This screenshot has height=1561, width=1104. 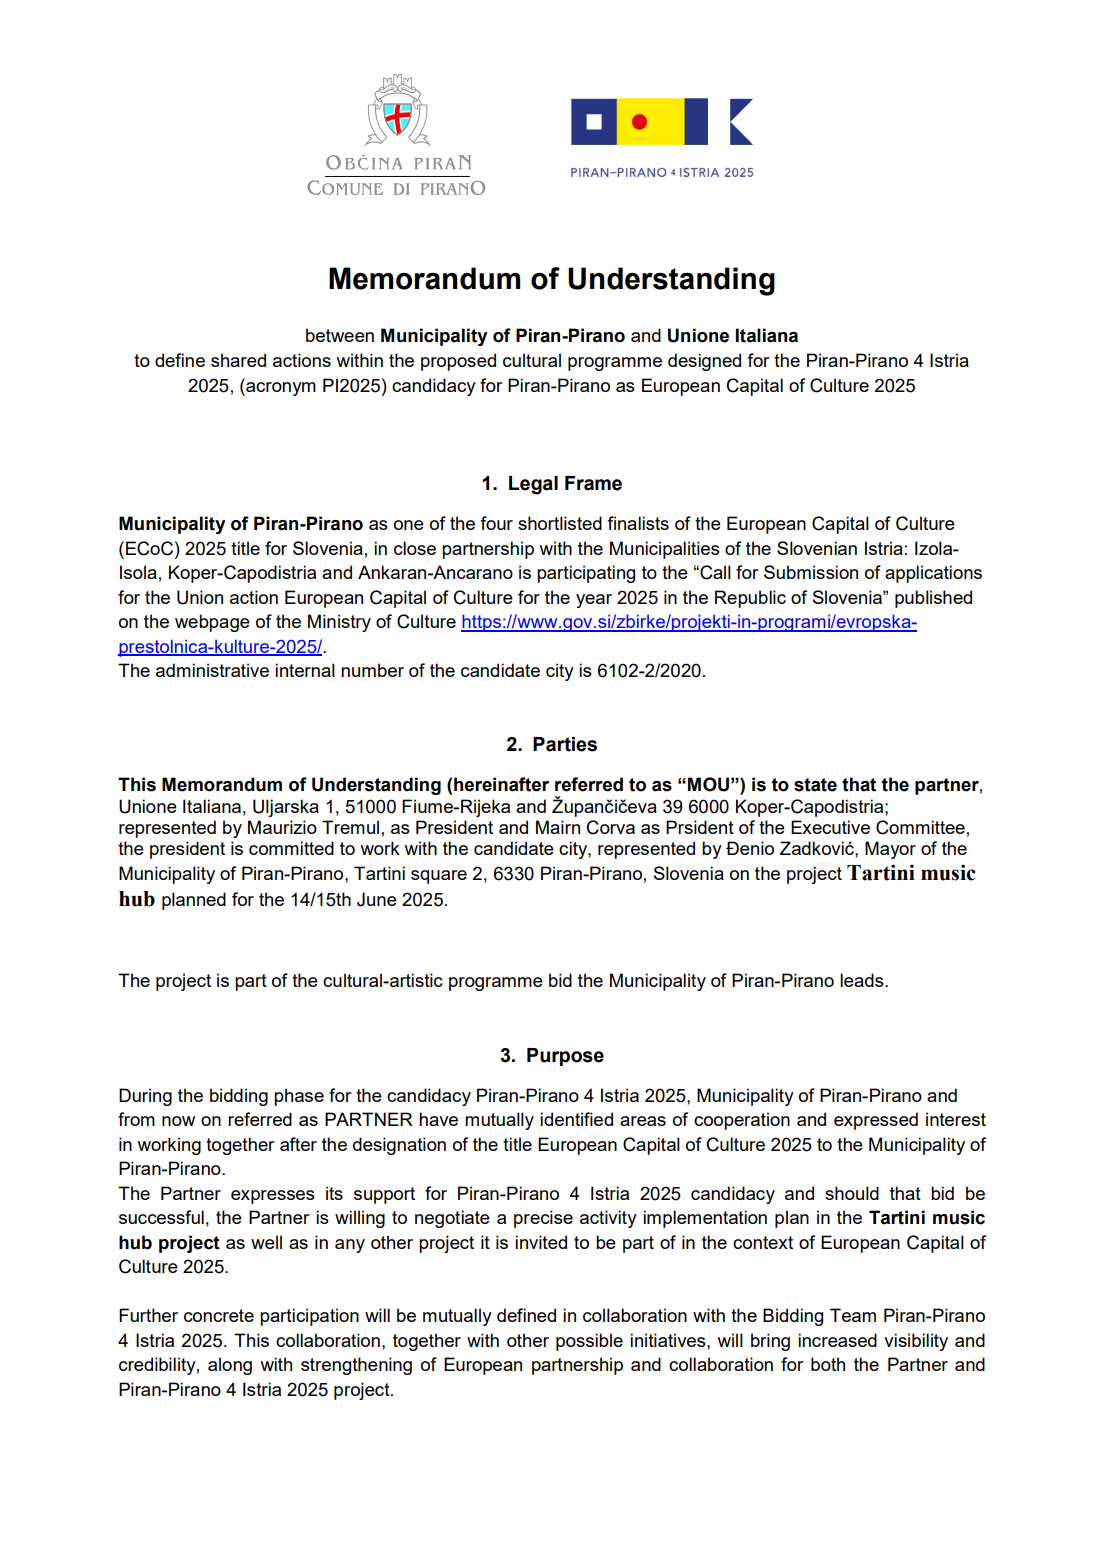 What do you see at coordinates (291, 848) in the screenshot?
I see `committed` at bounding box center [291, 848].
